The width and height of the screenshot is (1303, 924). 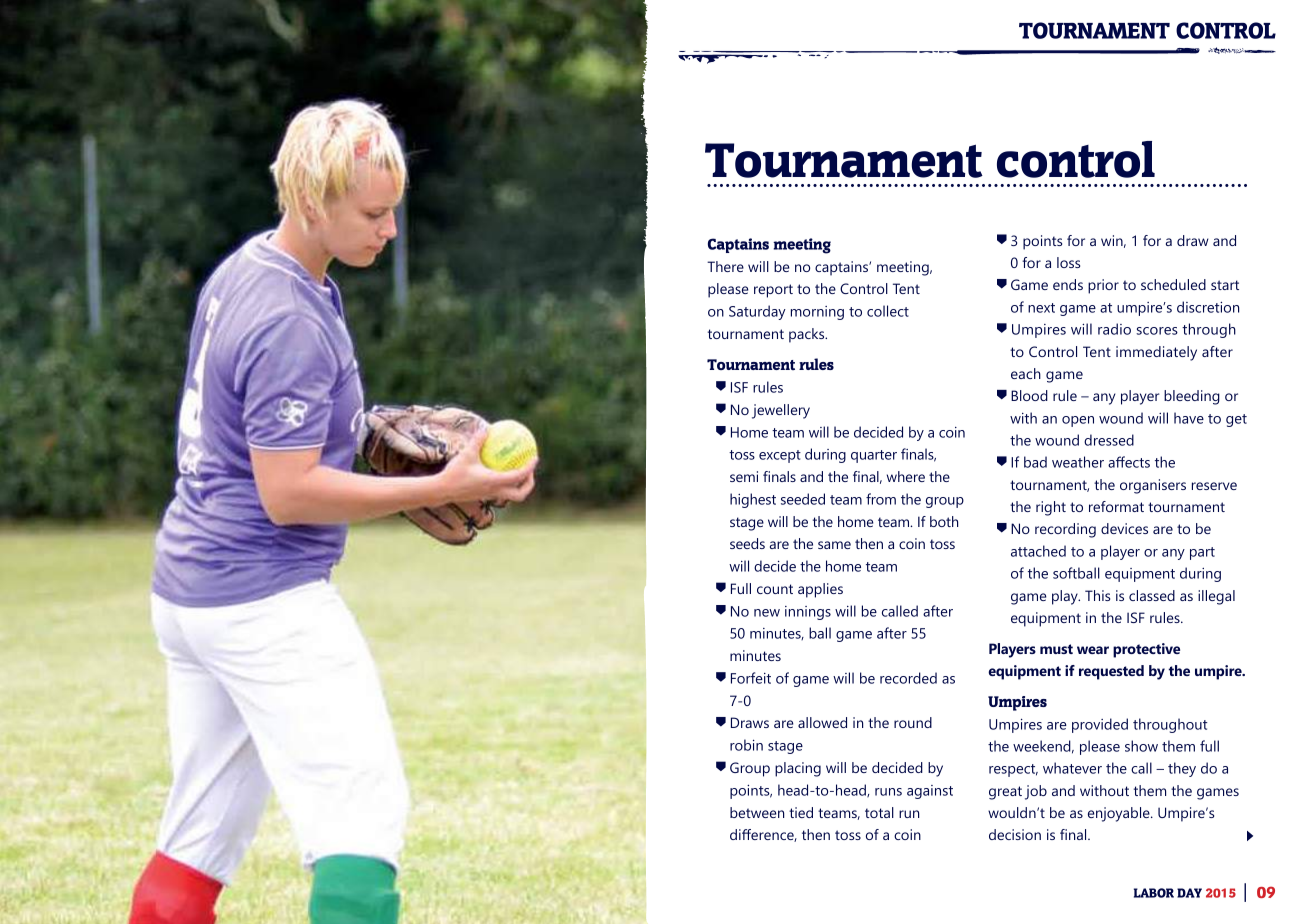 I want to click on jewellery, so click(x=781, y=411).
